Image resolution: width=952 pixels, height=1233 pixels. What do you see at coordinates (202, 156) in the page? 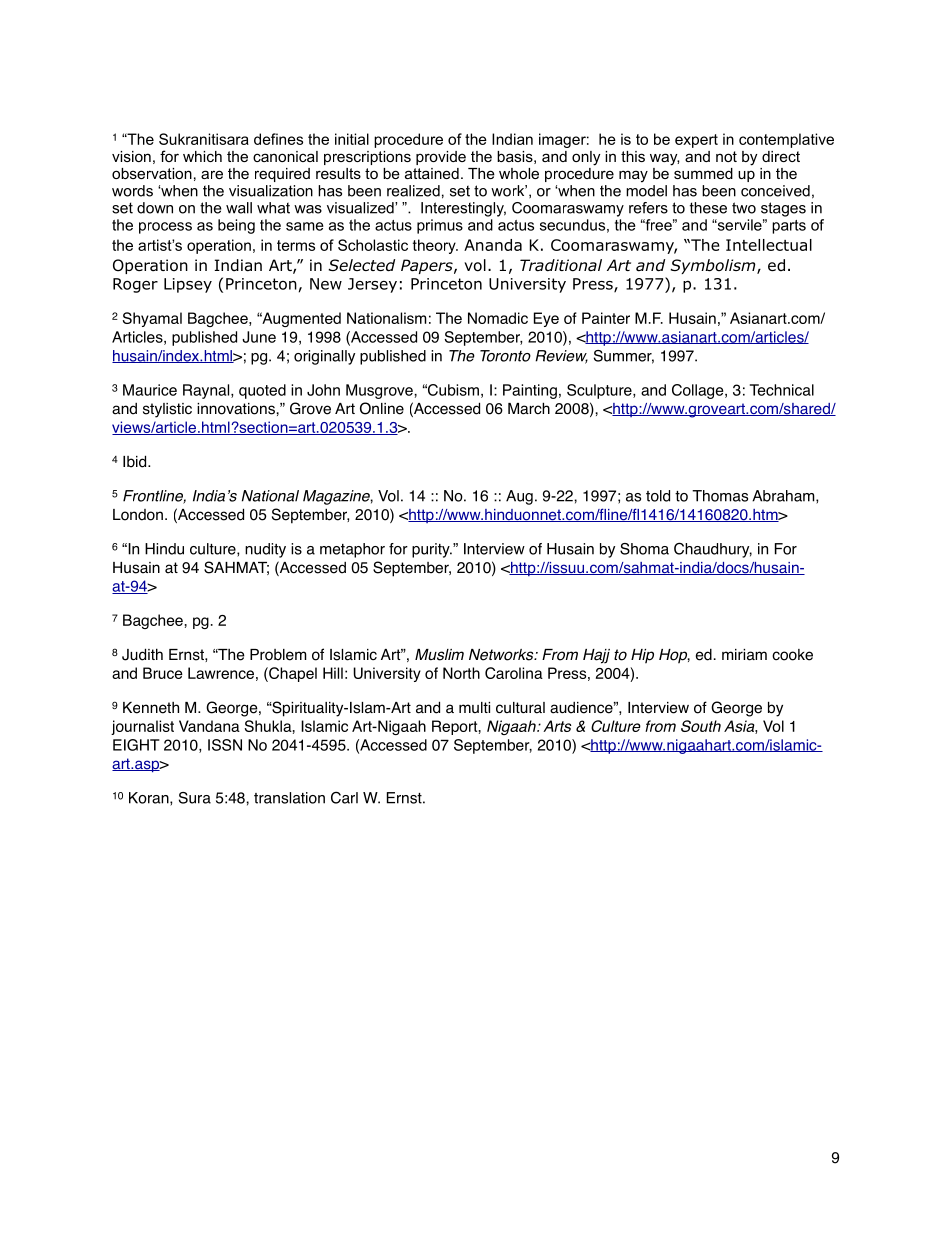
I see `which` at bounding box center [202, 156].
